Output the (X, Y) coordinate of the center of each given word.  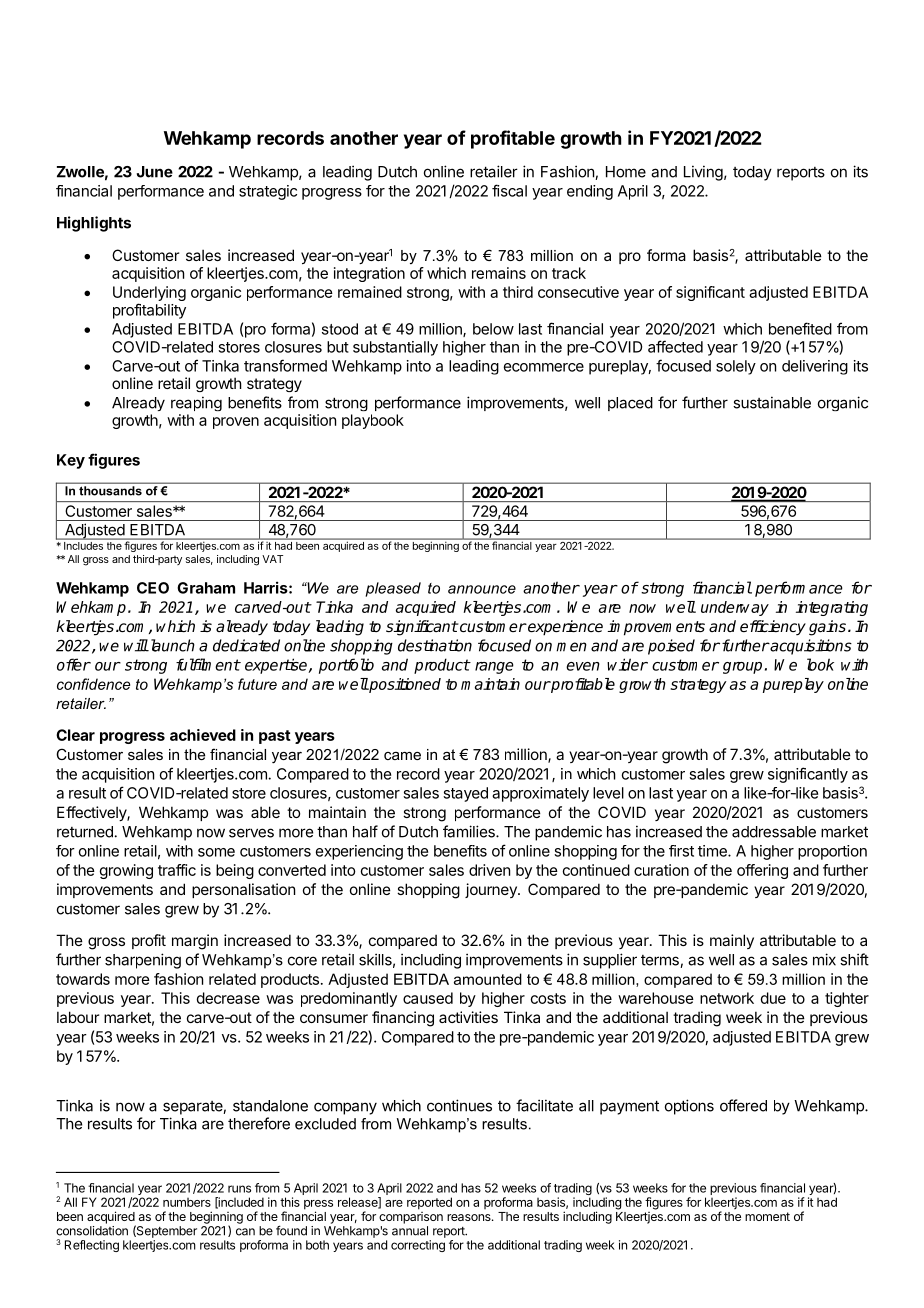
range (494, 668)
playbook (373, 421)
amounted (488, 979)
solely (736, 367)
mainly (732, 941)
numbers (187, 1202)
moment (767, 1216)
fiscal (509, 190)
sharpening (143, 961)
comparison (411, 1218)
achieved (203, 735)
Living (703, 173)
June (155, 172)
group (742, 668)
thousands (110, 491)
